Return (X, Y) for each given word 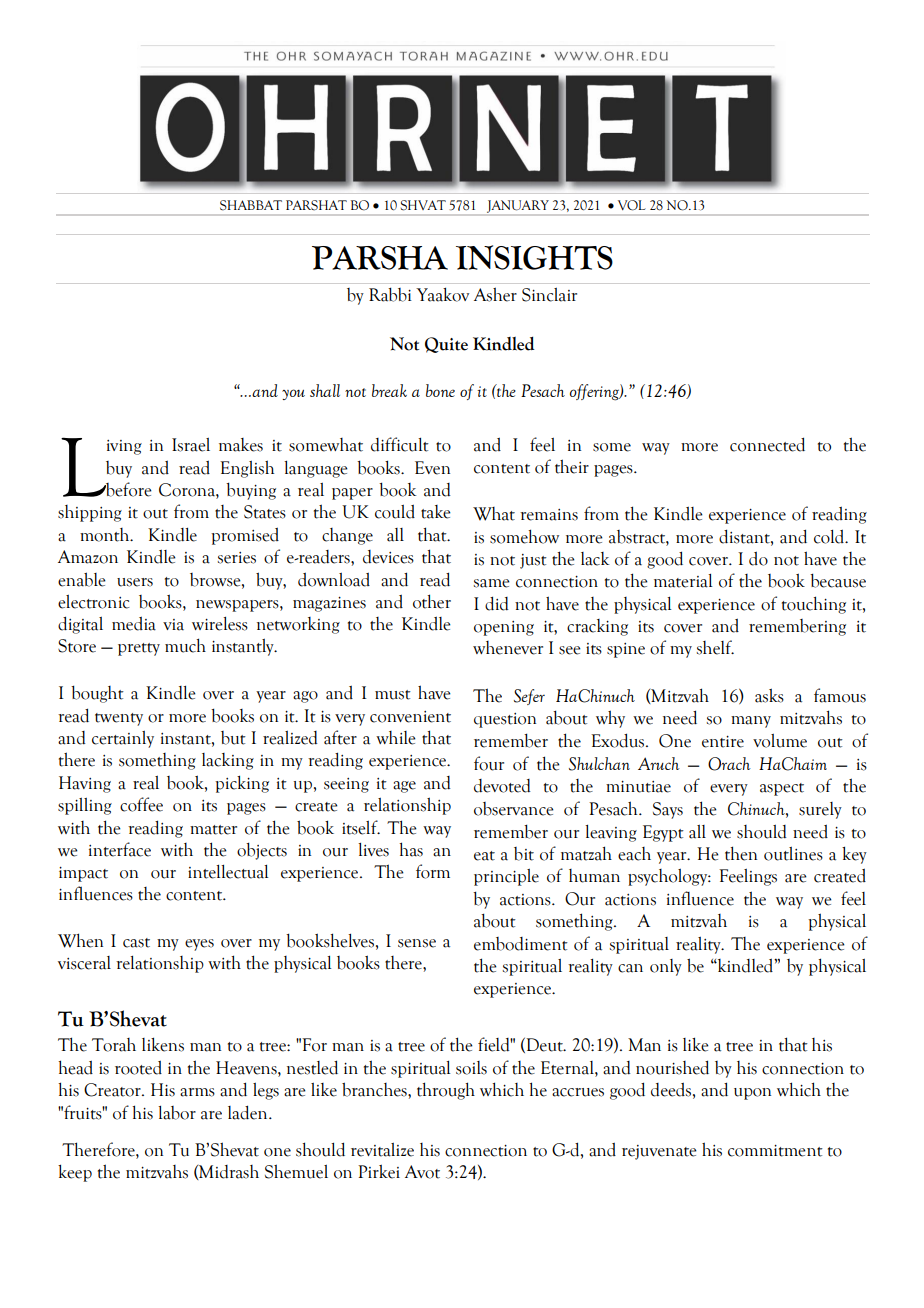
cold (830, 536)
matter (213, 830)
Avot (422, 1172)
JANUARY (518, 207)
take (436, 512)
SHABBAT (251, 205)
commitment (775, 1151)
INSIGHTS (534, 257)
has (411, 849)
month (106, 535)
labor (177, 1113)
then (741, 853)
